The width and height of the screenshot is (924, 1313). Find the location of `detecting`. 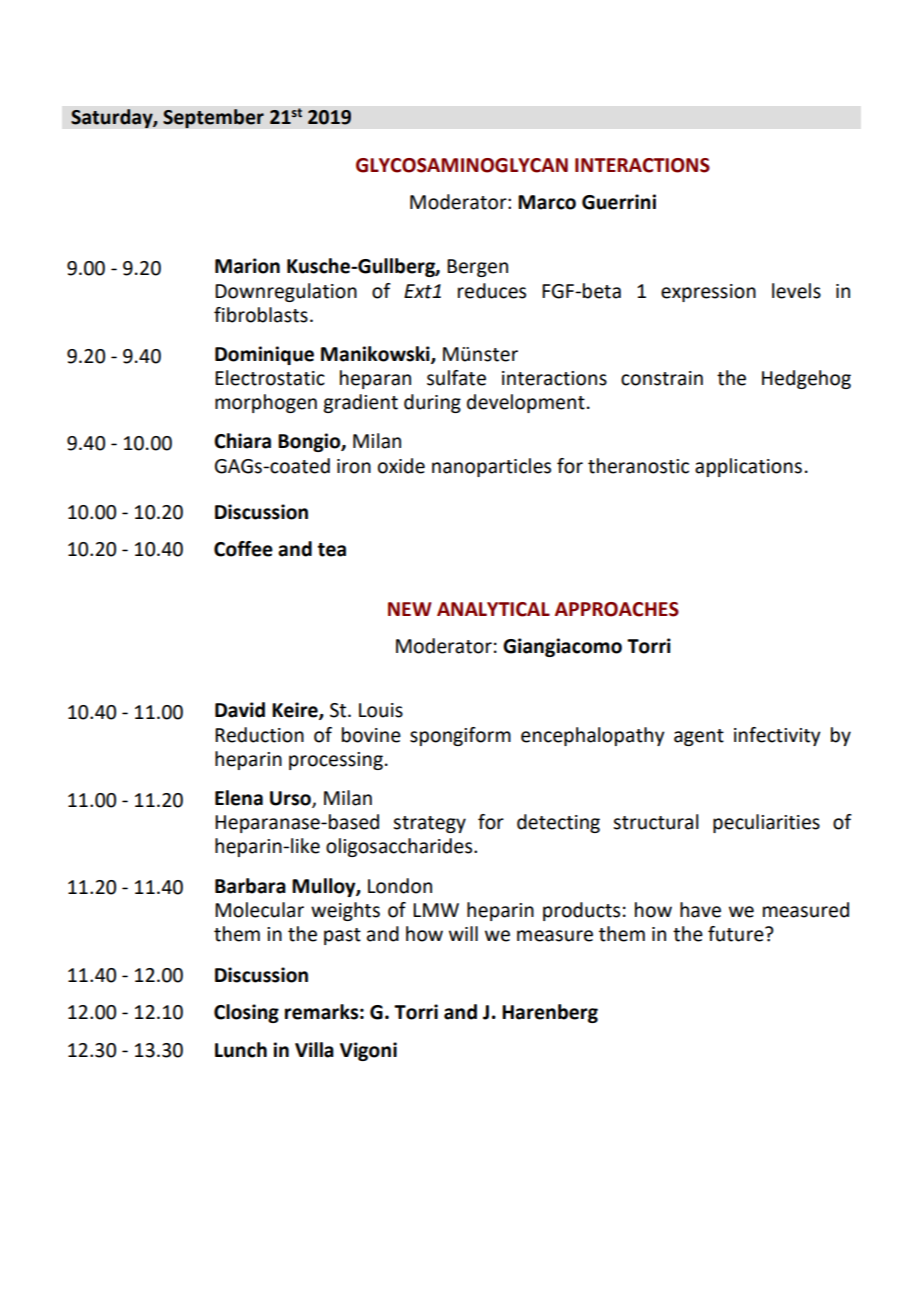

detecting is located at coordinates (558, 823).
